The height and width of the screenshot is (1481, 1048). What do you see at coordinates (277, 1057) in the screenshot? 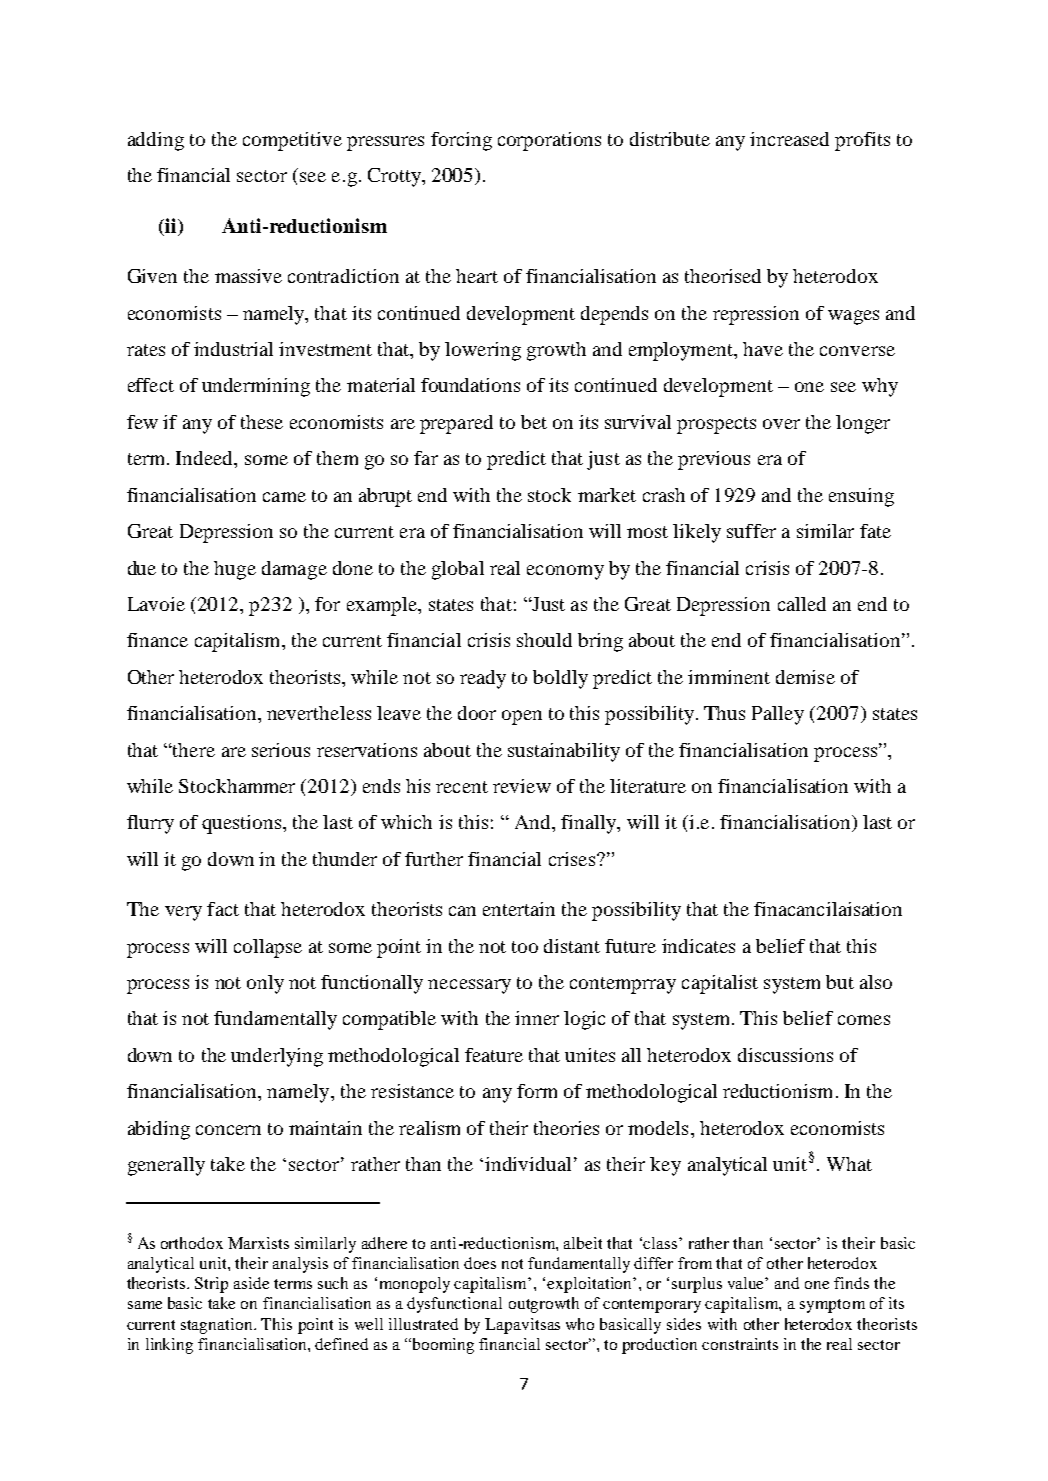
I see `underlying` at bounding box center [277, 1057].
